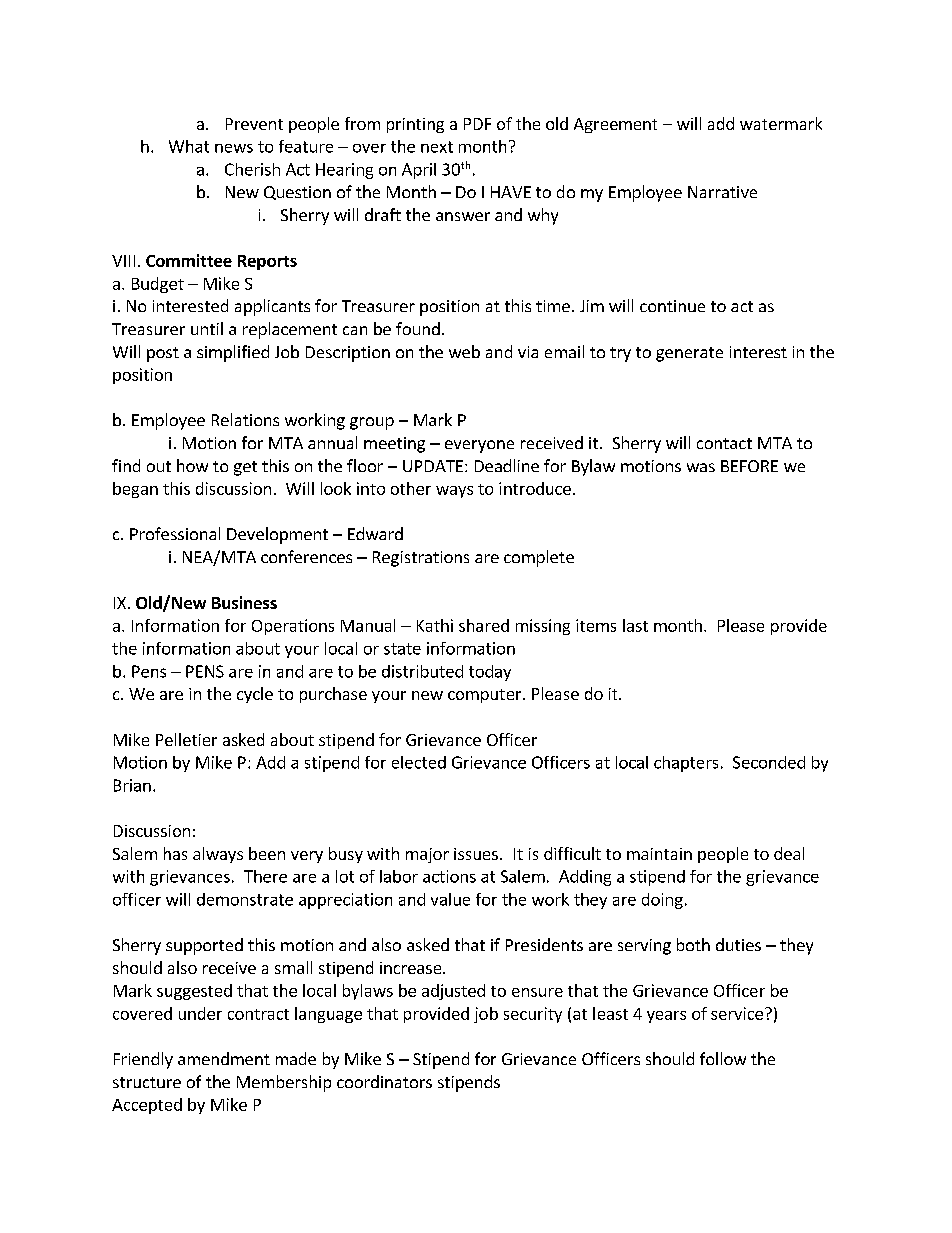 The width and height of the screenshot is (952, 1233). Describe the element at coordinates (722, 192) in the screenshot. I see `Narrative` at that location.
